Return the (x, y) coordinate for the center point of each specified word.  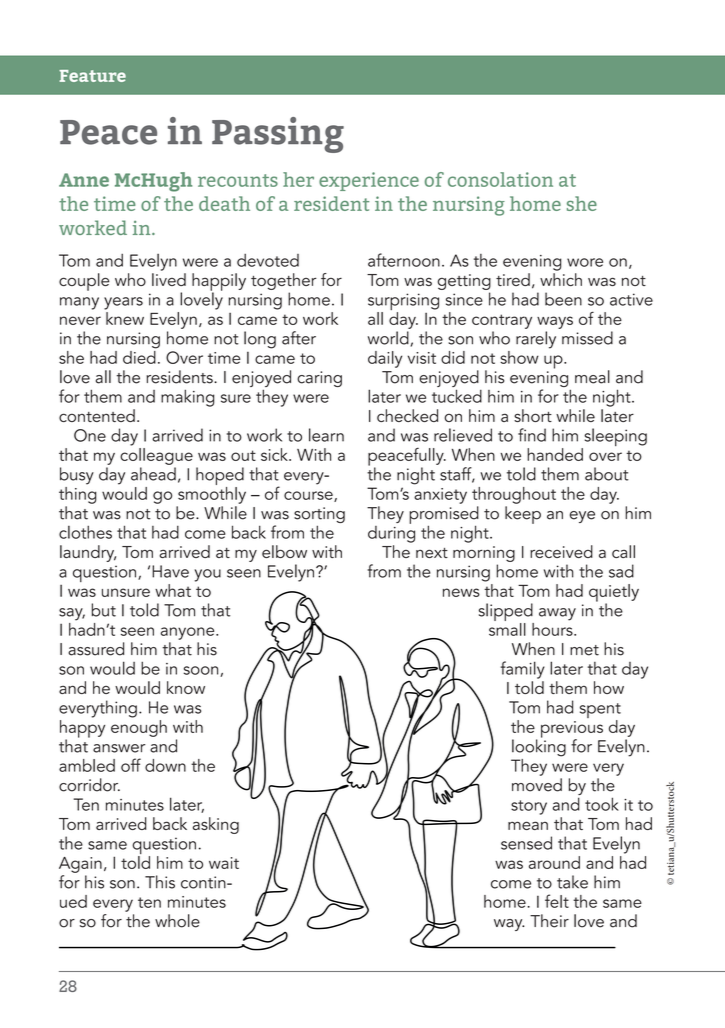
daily (385, 359)
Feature (92, 76)
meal (592, 377)
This (160, 882)
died (140, 356)
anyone (189, 633)
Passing (278, 135)
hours (553, 628)
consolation (500, 179)
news (461, 592)
